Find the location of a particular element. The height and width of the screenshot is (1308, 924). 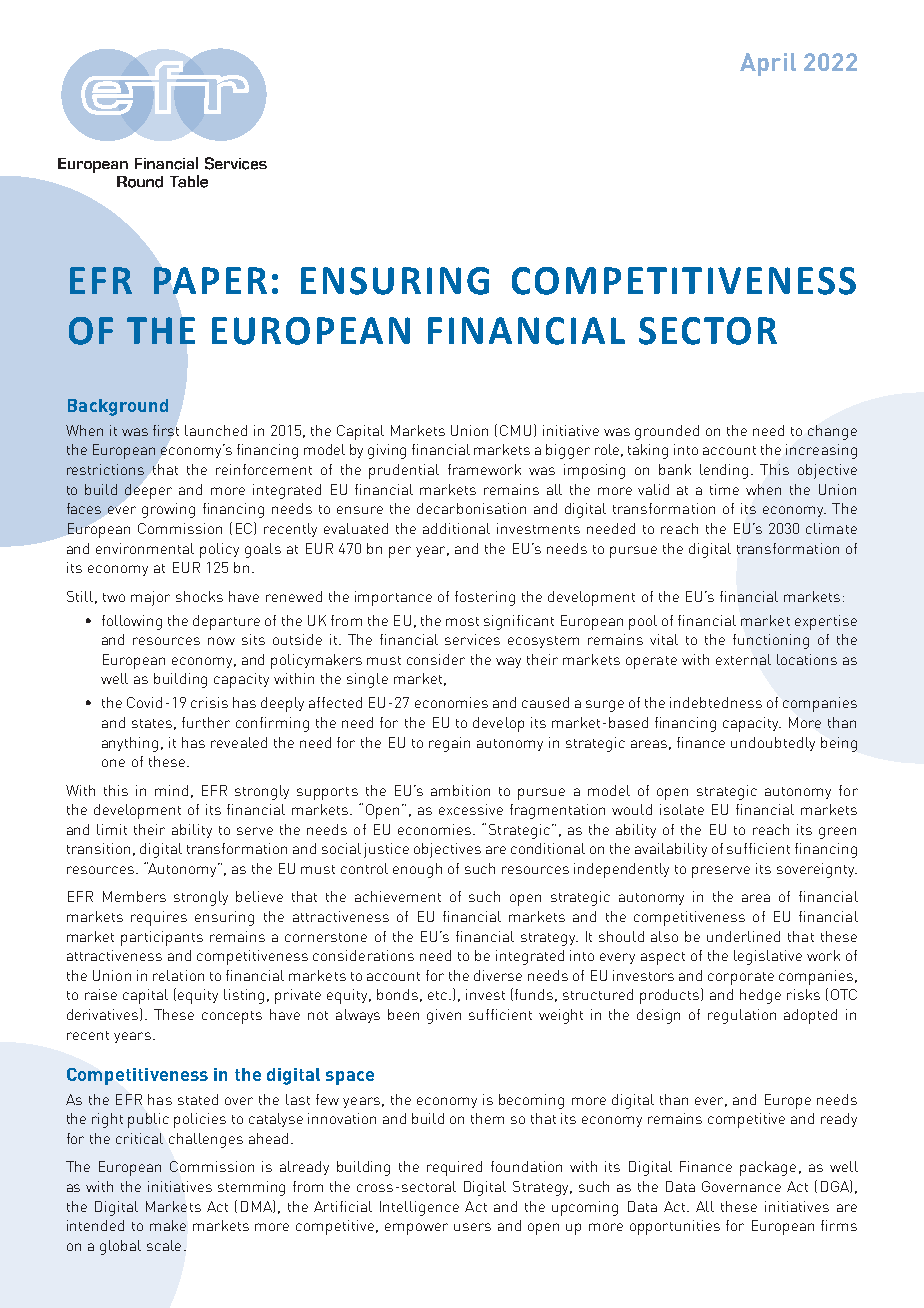

April is located at coordinates (768, 64).
